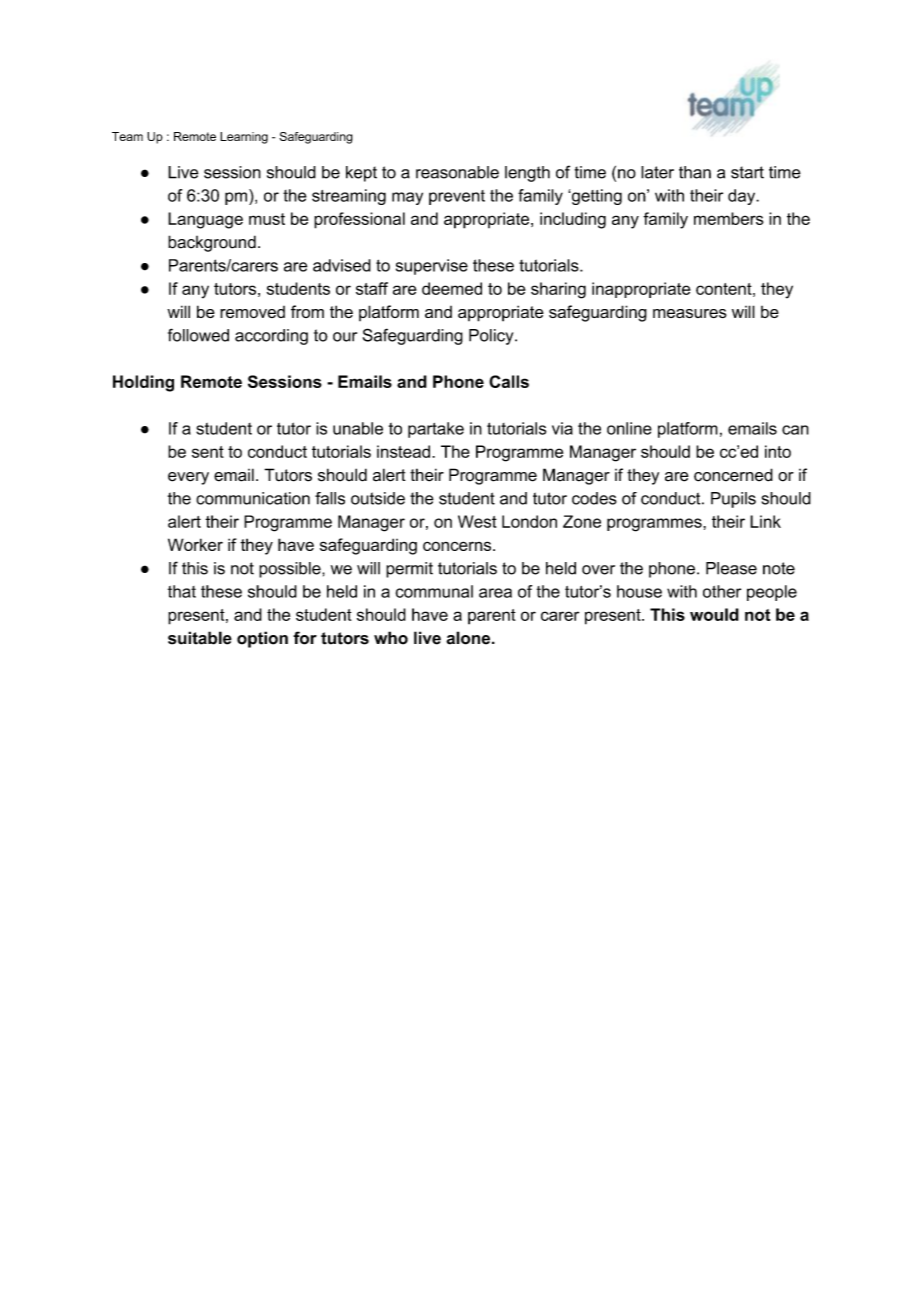 This screenshot has width=924, height=1308. What do you see at coordinates (200, 638) in the screenshot?
I see `suitable` at bounding box center [200, 638].
